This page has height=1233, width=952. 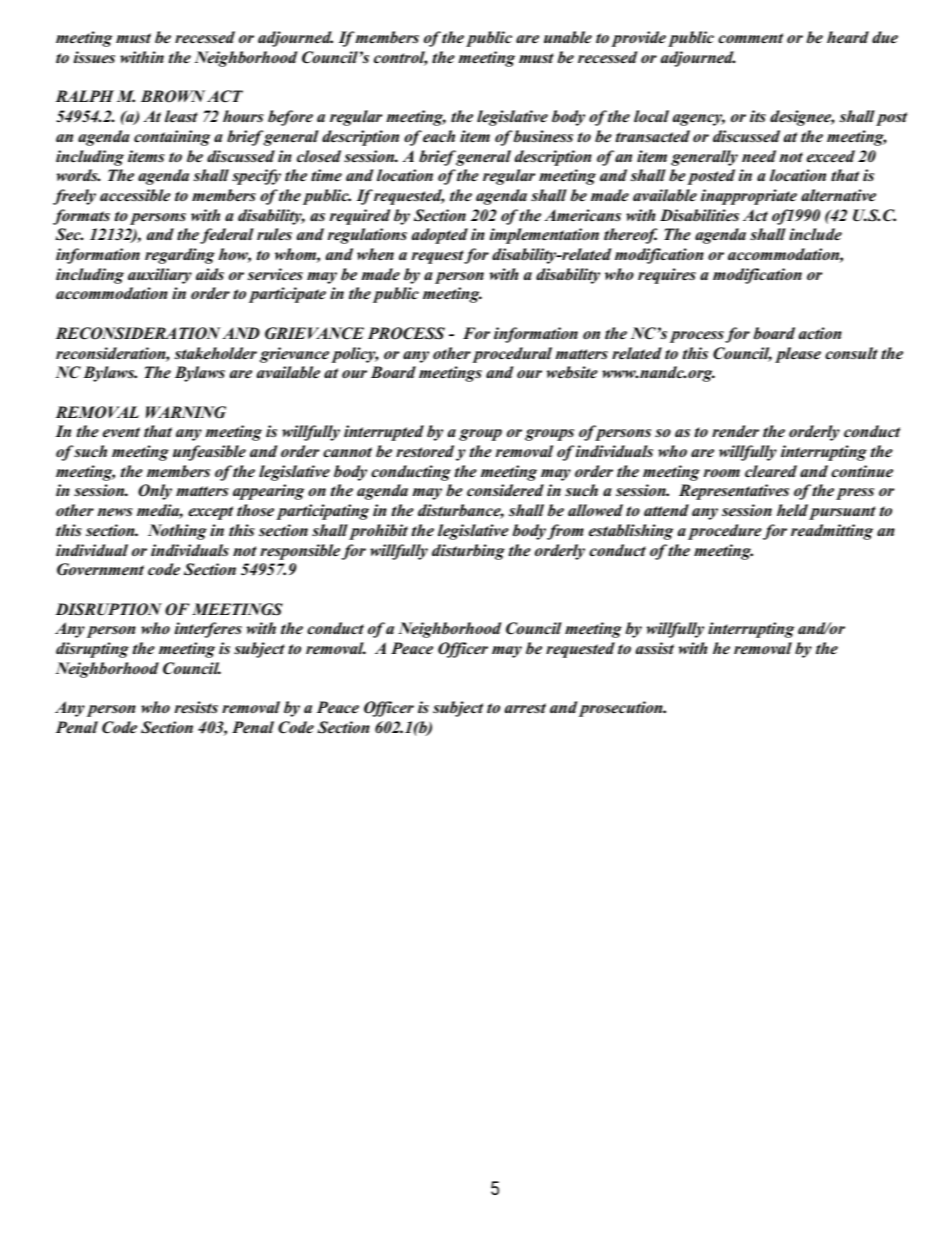 I want to click on unable, so click(x=568, y=37).
